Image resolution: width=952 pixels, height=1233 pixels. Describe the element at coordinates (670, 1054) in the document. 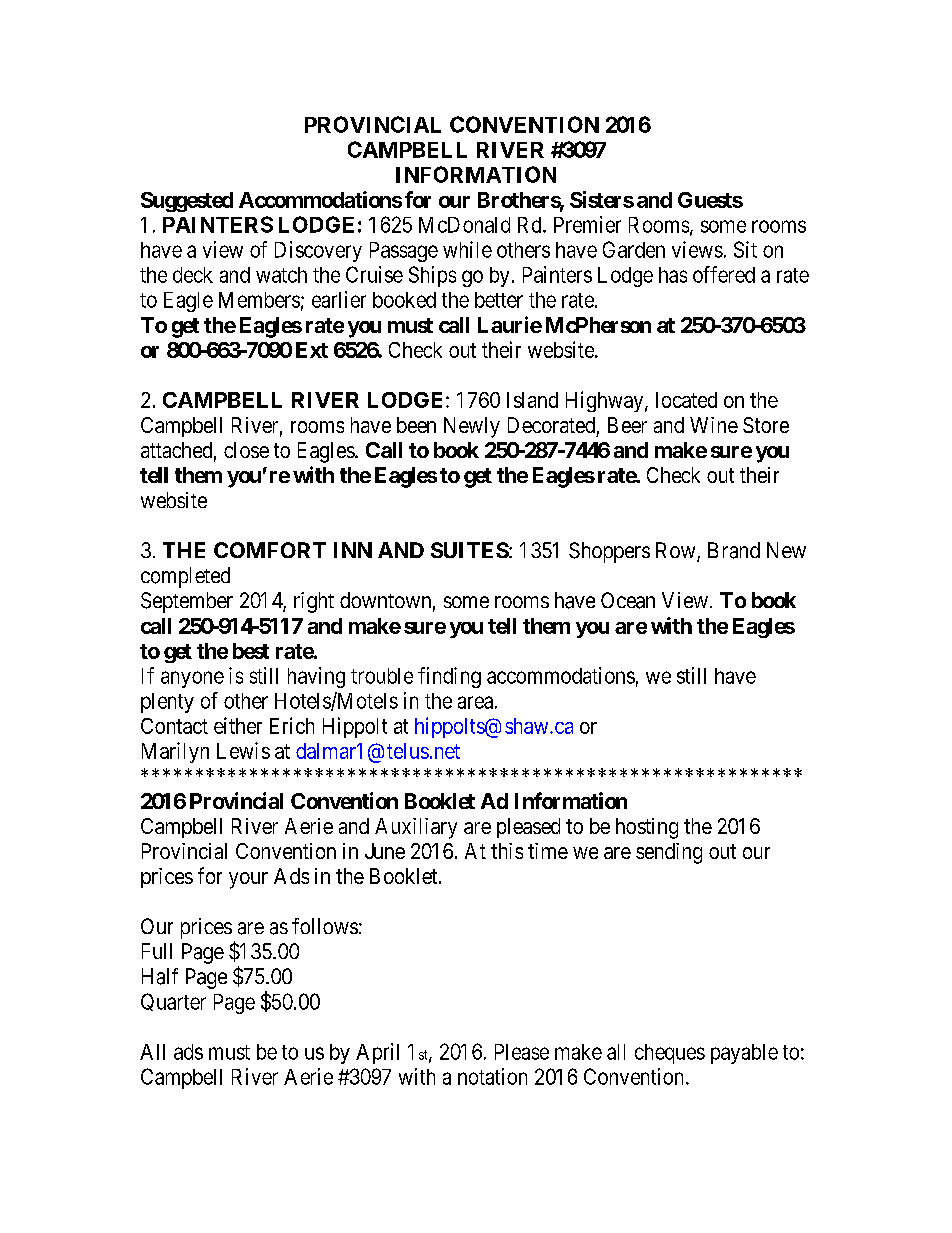

I see `cheques` at that location.
